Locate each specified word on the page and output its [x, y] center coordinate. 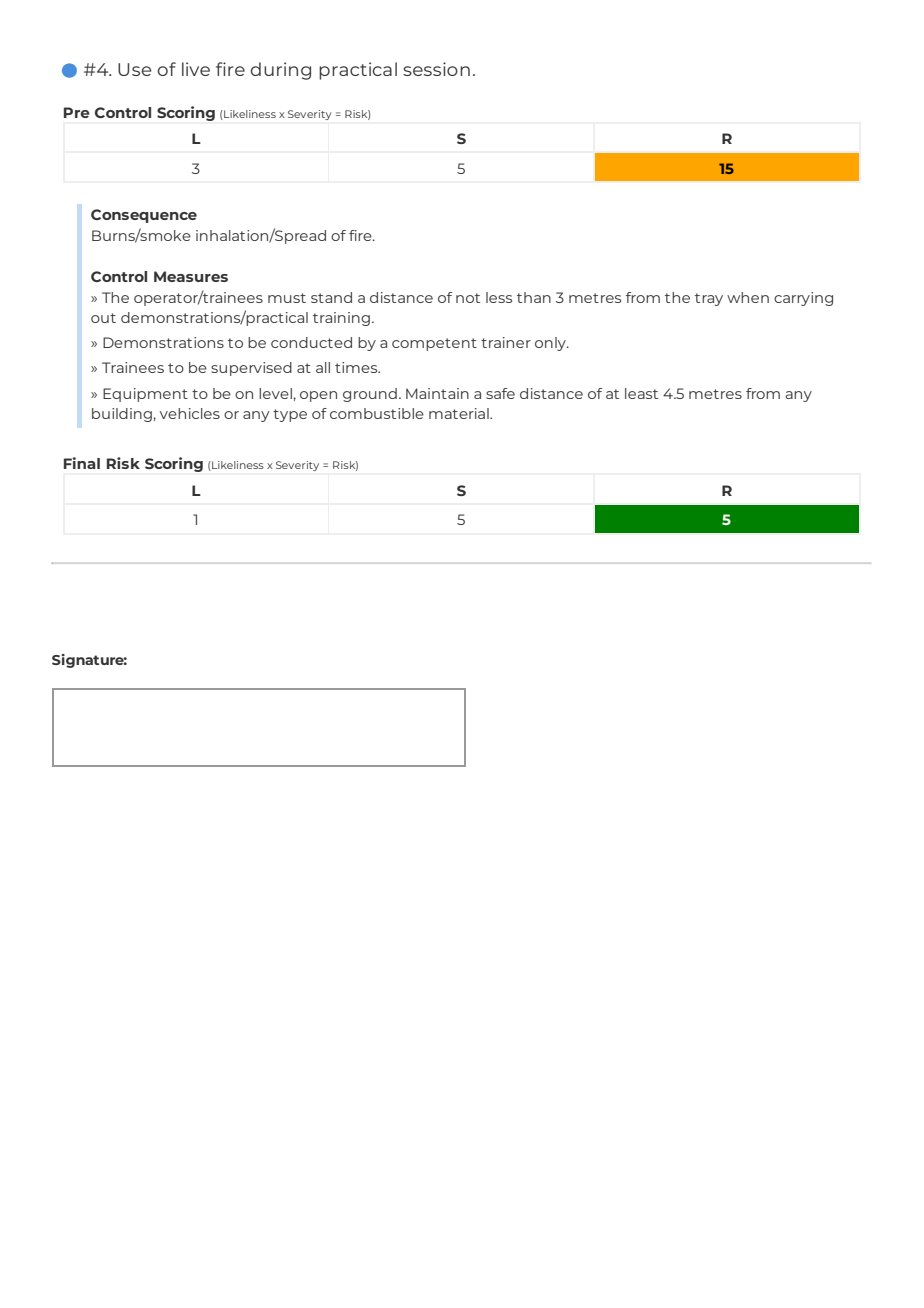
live [196, 69]
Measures [191, 276]
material [460, 413]
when [748, 297]
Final [82, 463]
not [468, 298]
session [436, 69]
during [280, 71]
